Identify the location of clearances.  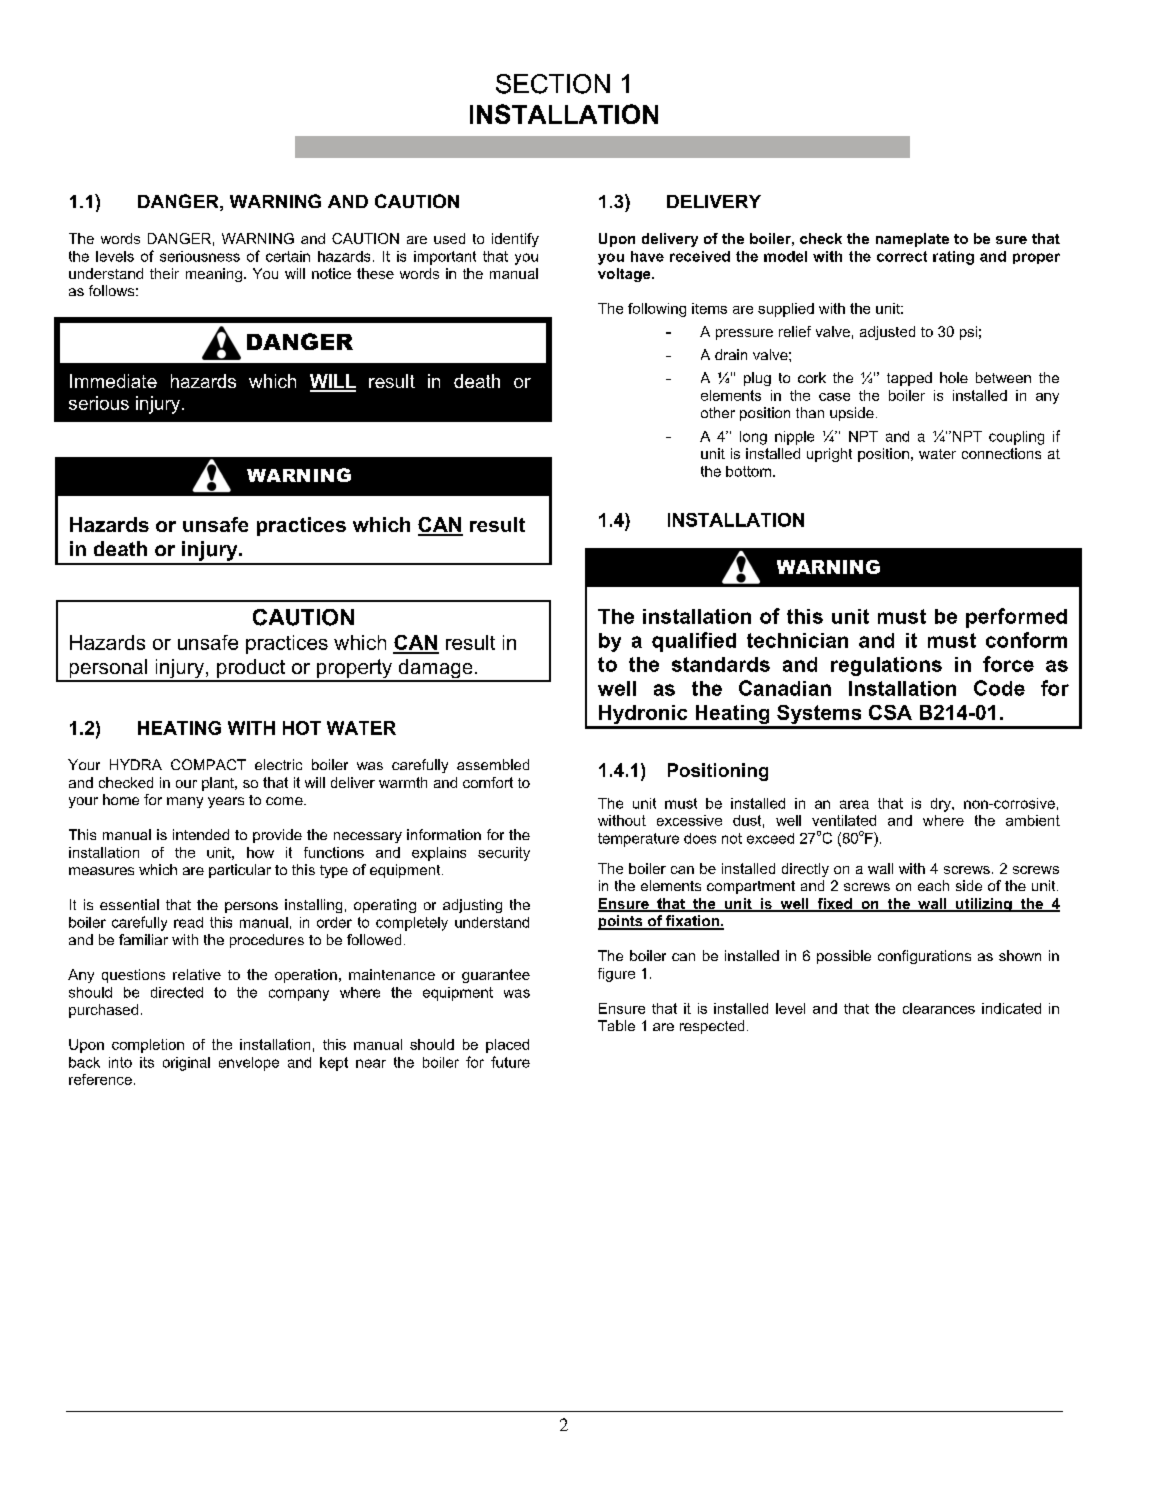
(939, 1008).
